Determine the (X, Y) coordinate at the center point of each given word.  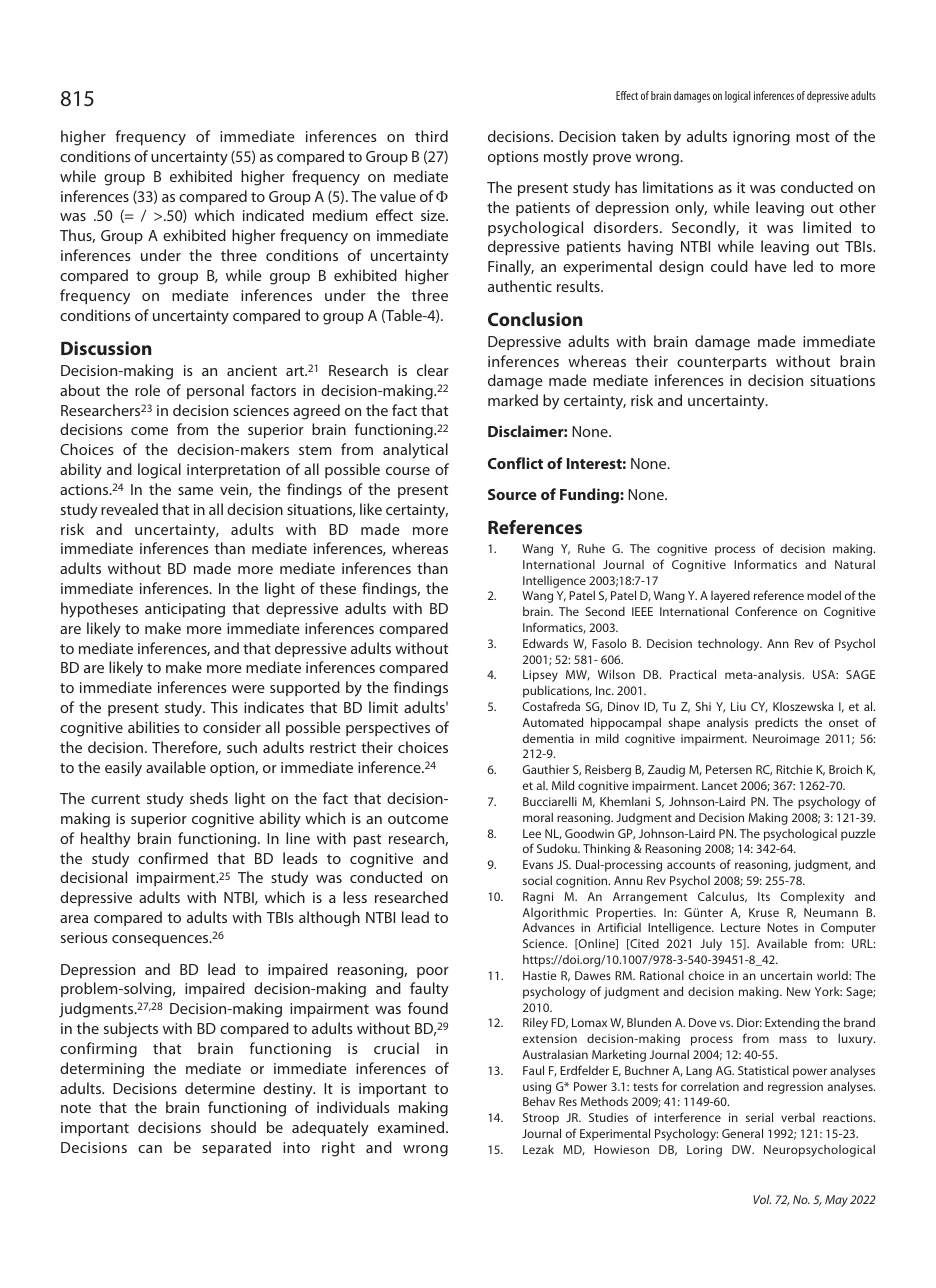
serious (84, 937)
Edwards (545, 643)
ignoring (761, 138)
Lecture (741, 927)
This (224, 707)
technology (730, 645)
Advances (548, 927)
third (431, 136)
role (147, 390)
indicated (273, 215)
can (150, 1149)
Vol (762, 1199)
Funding (590, 496)
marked (513, 400)
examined (412, 1127)
